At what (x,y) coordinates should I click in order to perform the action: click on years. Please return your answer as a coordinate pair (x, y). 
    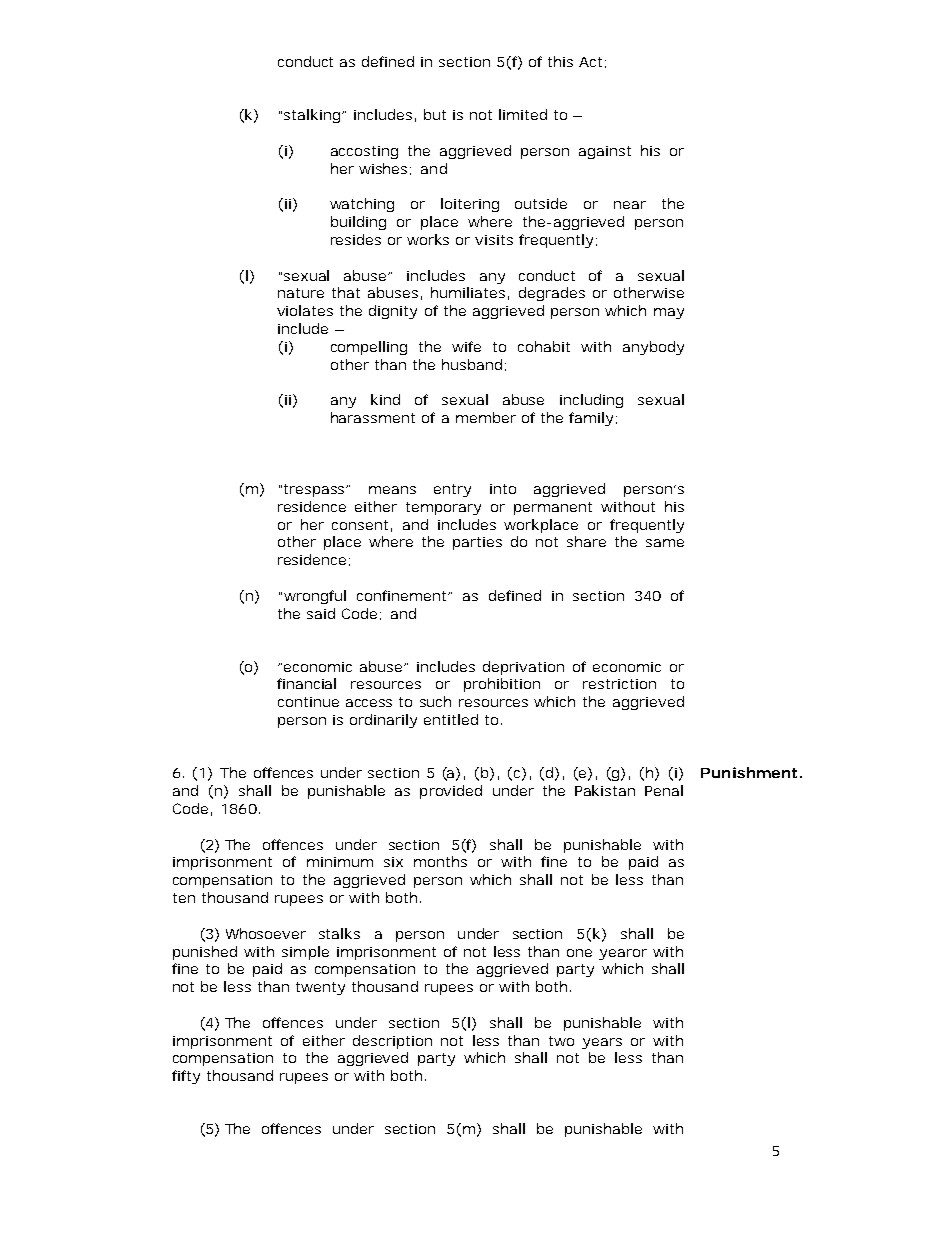
    Looking at the image, I should click on (602, 1043).
